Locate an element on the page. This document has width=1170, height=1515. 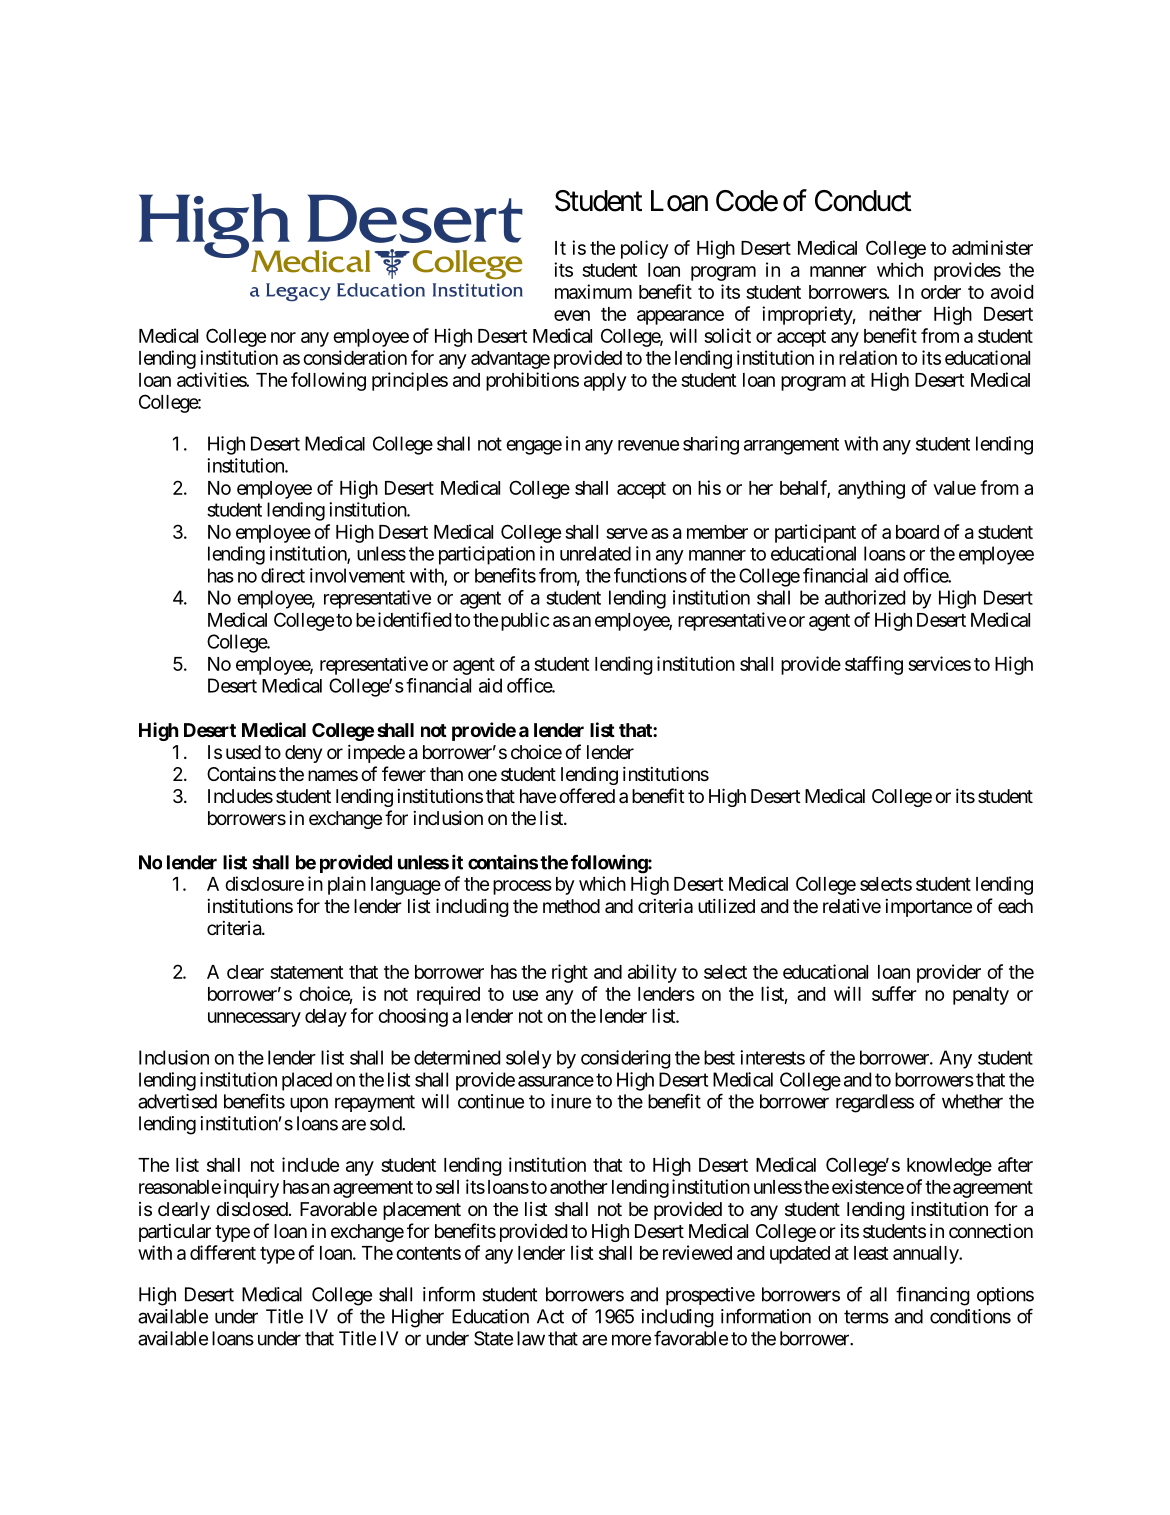
Conduct is located at coordinates (863, 201).
